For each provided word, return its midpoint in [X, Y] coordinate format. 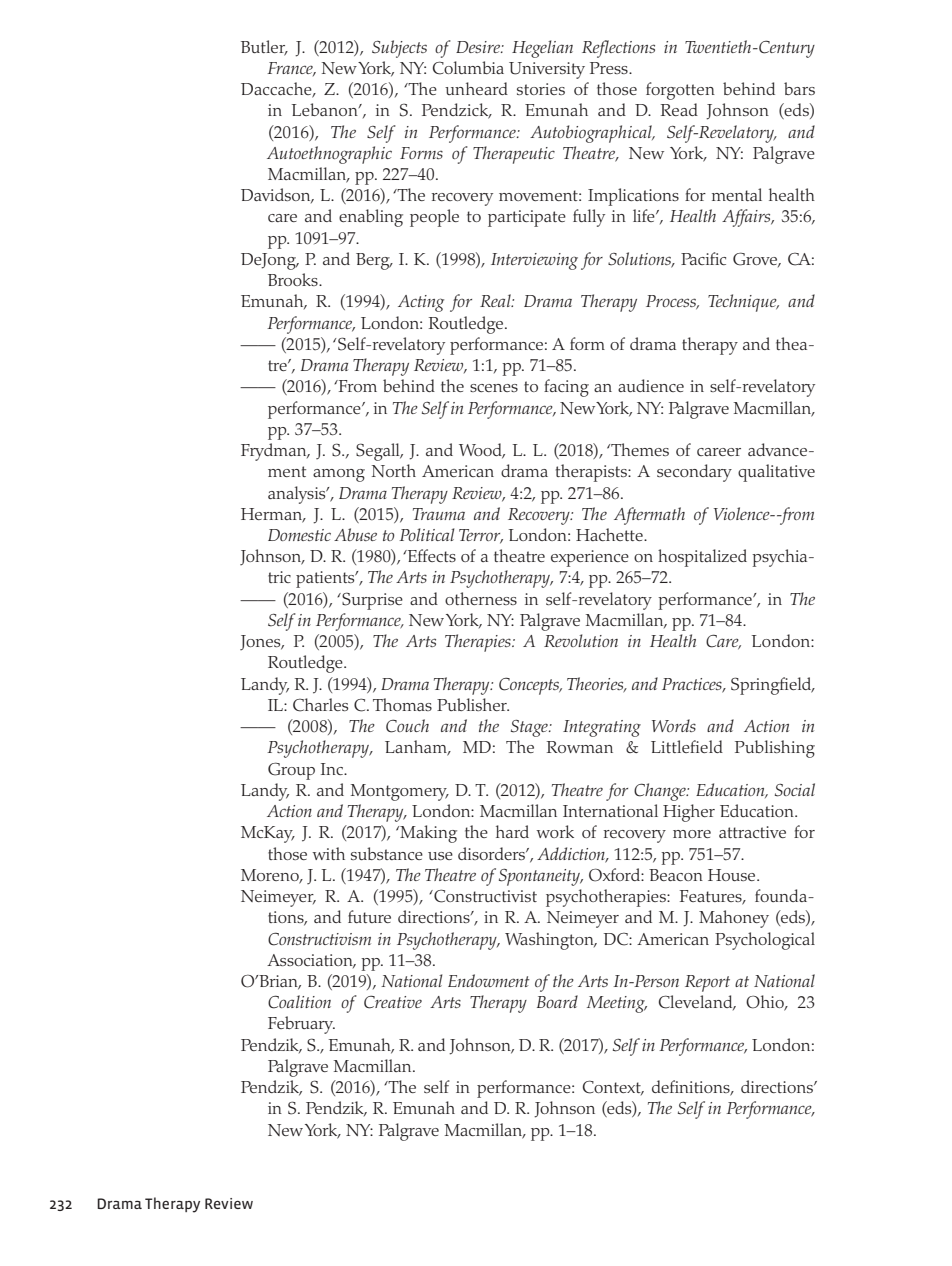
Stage [530, 728]
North [394, 470]
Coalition [299, 1002]
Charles [320, 705]
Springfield [772, 686]
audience [651, 385]
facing [566, 388]
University [547, 70]
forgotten [680, 91]
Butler [264, 47]
